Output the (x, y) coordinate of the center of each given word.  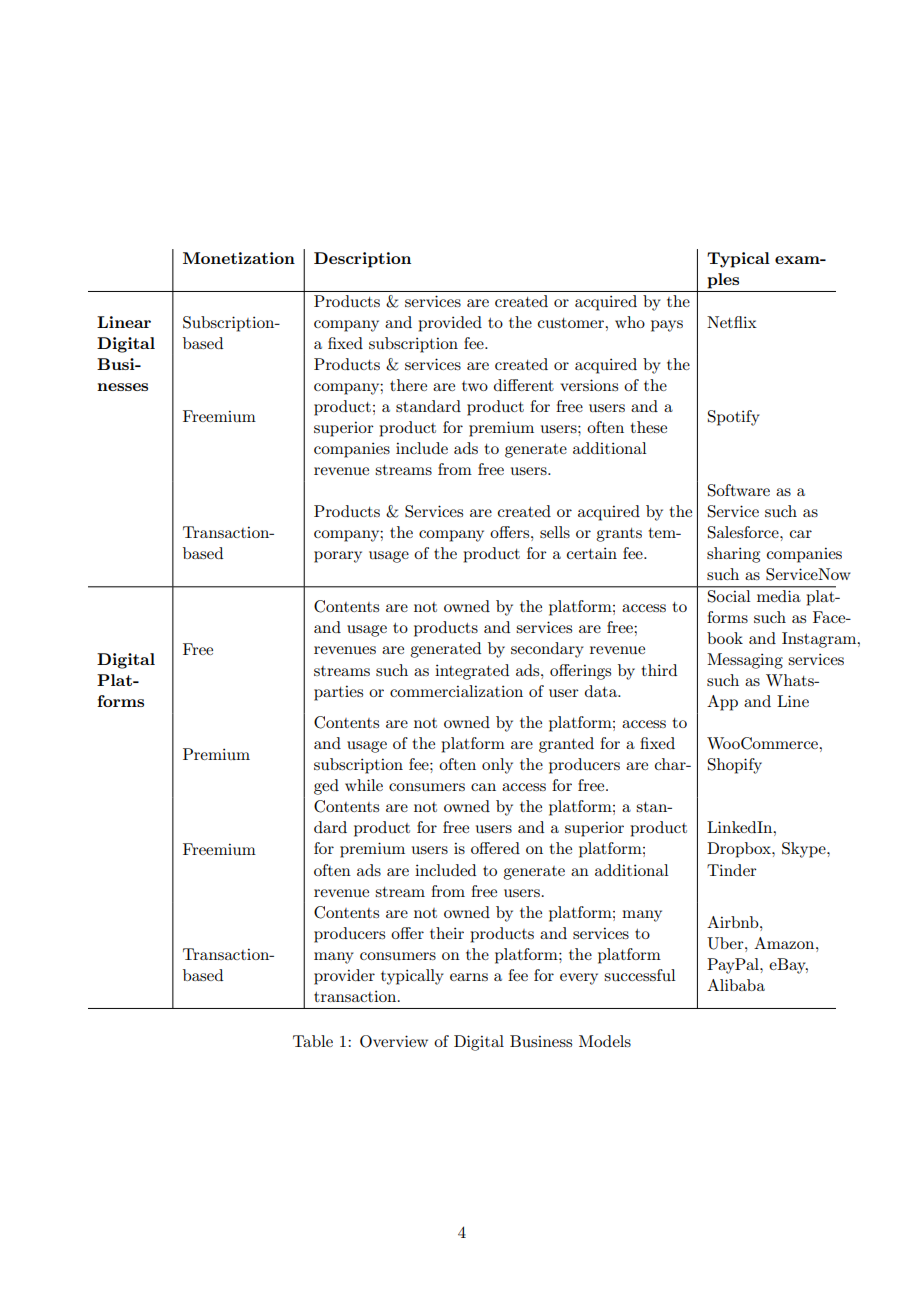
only (497, 766)
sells (555, 532)
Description (362, 260)
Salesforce (744, 532)
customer (572, 323)
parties (338, 693)
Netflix (732, 322)
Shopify (735, 766)
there (408, 385)
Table (313, 1041)
